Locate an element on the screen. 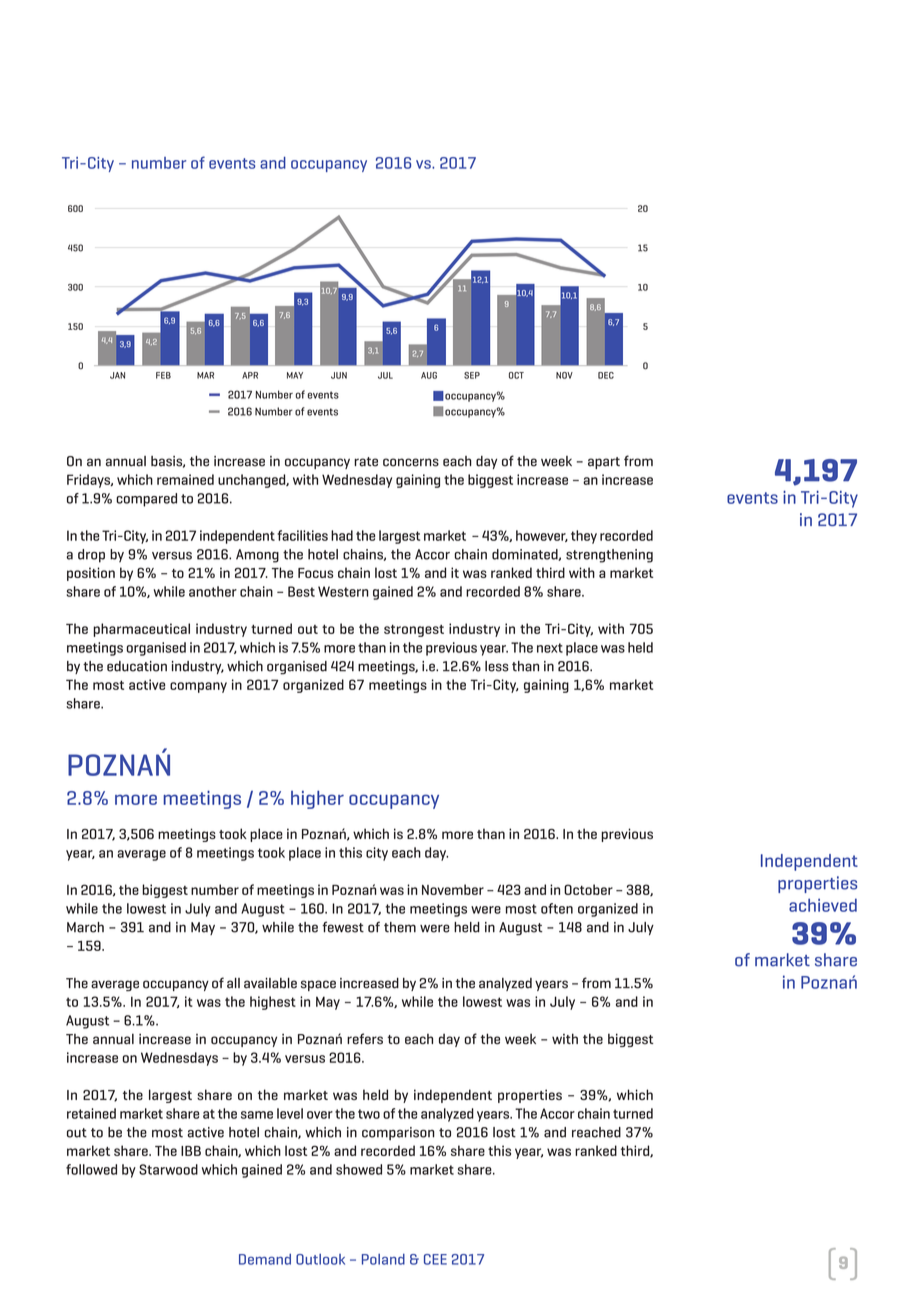  higher is located at coordinates (317, 799).
